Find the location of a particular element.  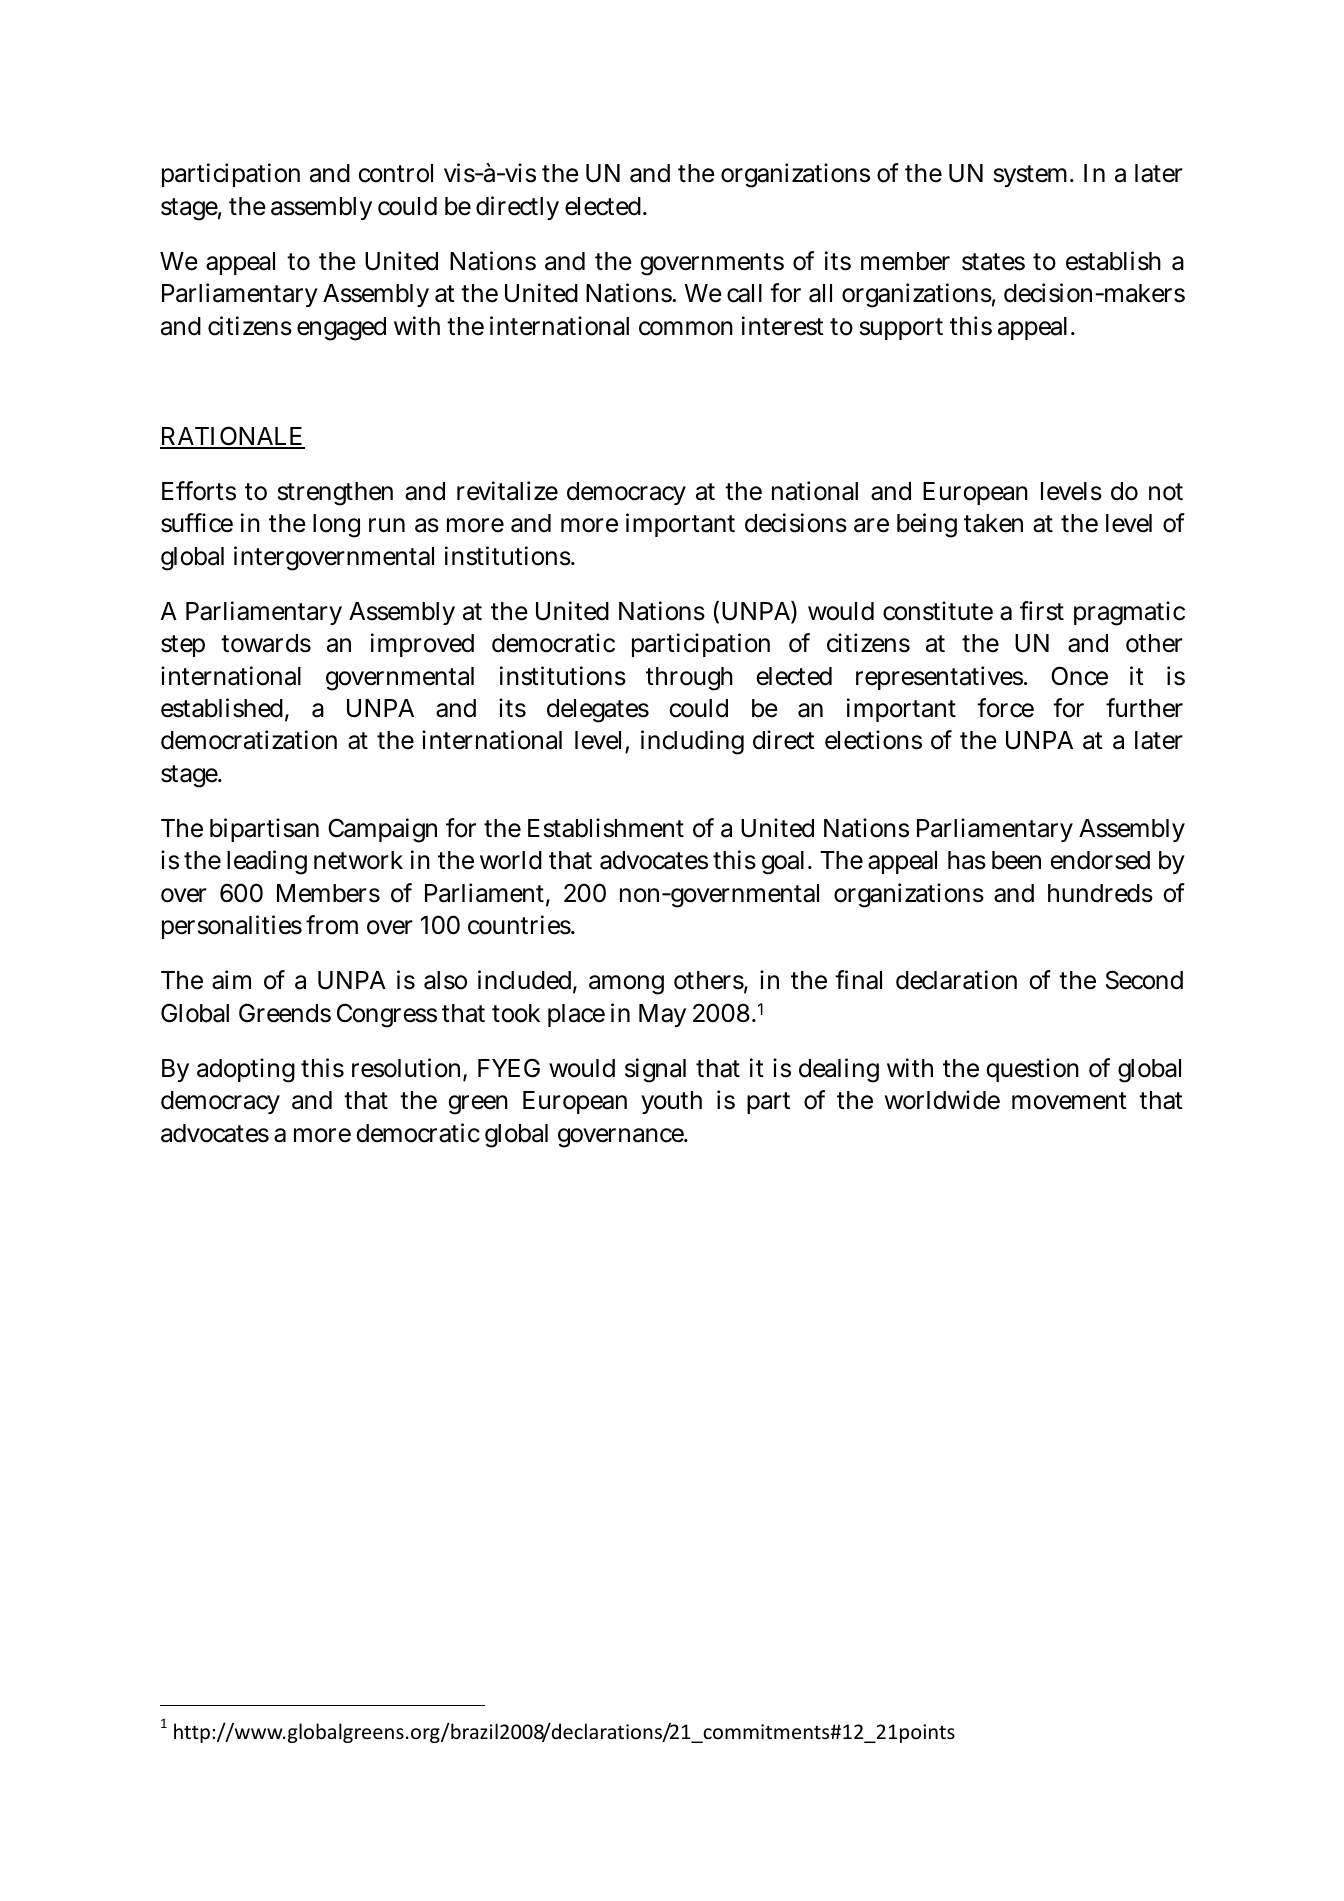

call is located at coordinates (744, 293).
